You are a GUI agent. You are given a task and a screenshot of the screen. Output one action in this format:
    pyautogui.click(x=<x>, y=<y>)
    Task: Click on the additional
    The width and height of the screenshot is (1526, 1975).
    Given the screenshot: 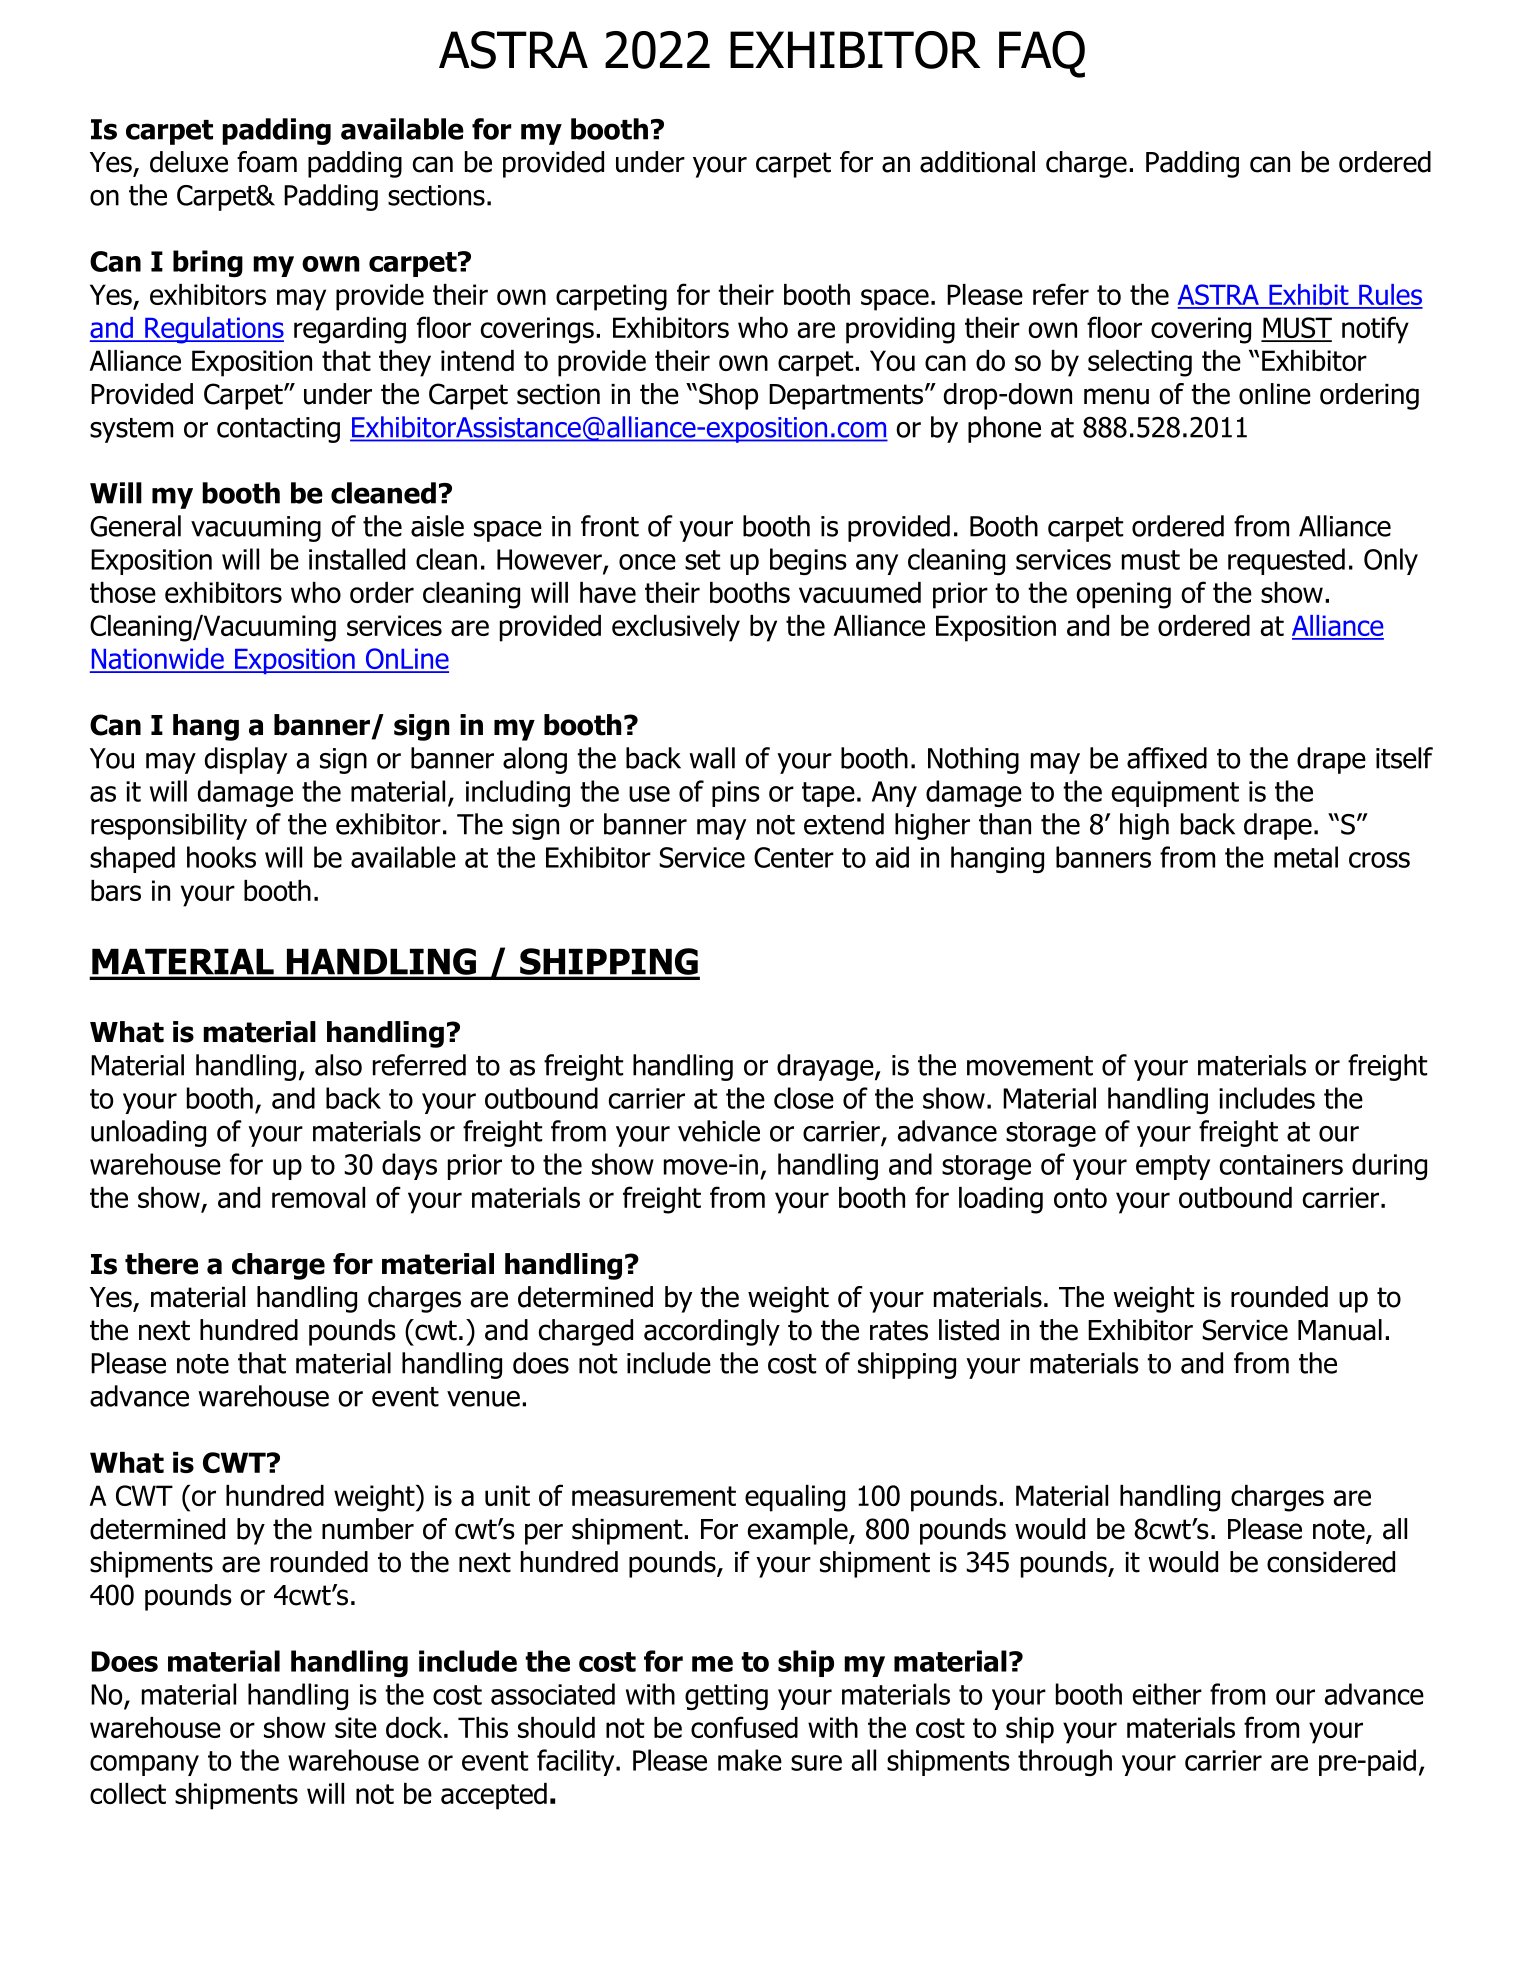 What is the action you would take?
    pyautogui.click(x=977, y=162)
